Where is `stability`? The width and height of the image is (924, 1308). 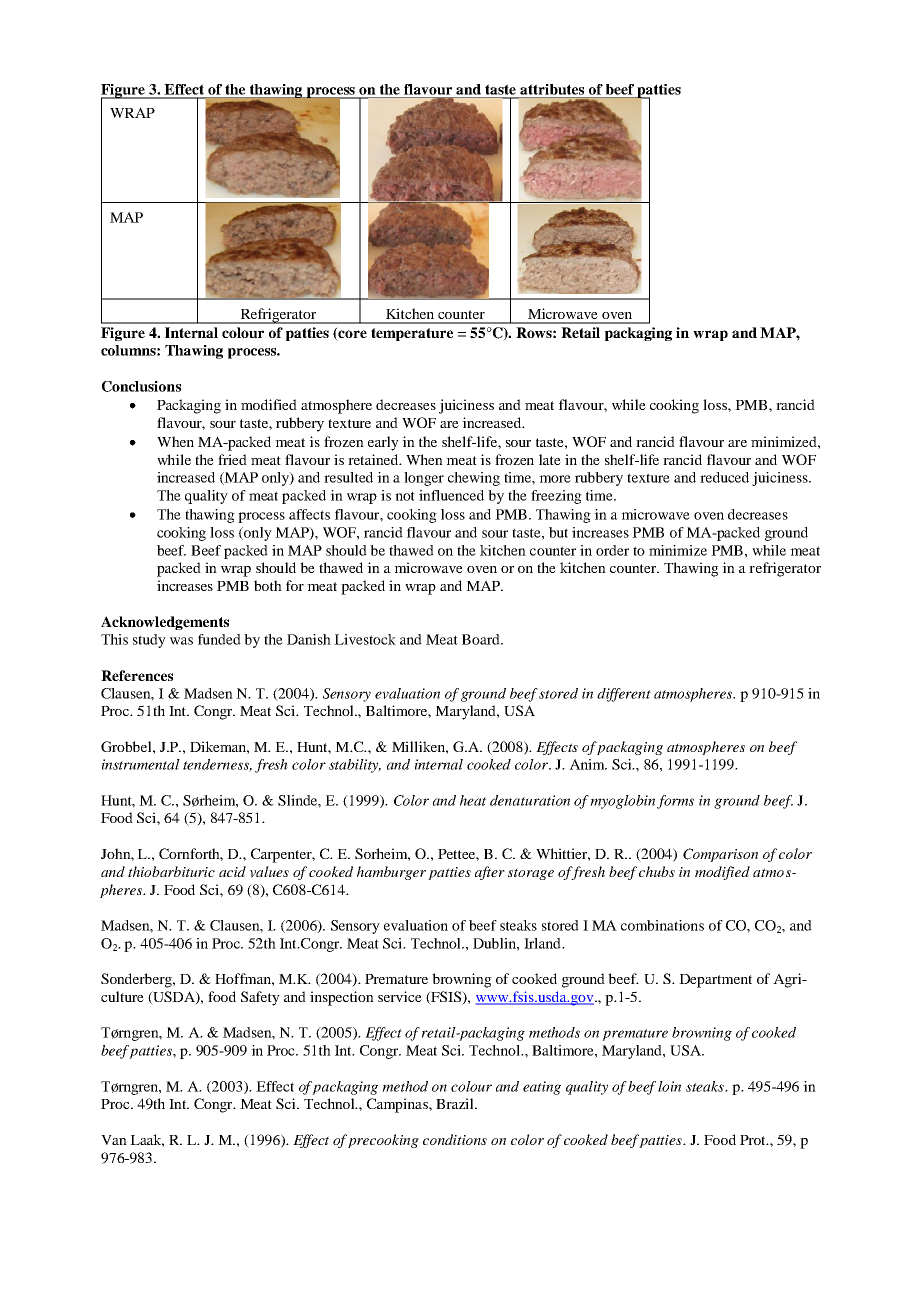
stability is located at coordinates (355, 766).
